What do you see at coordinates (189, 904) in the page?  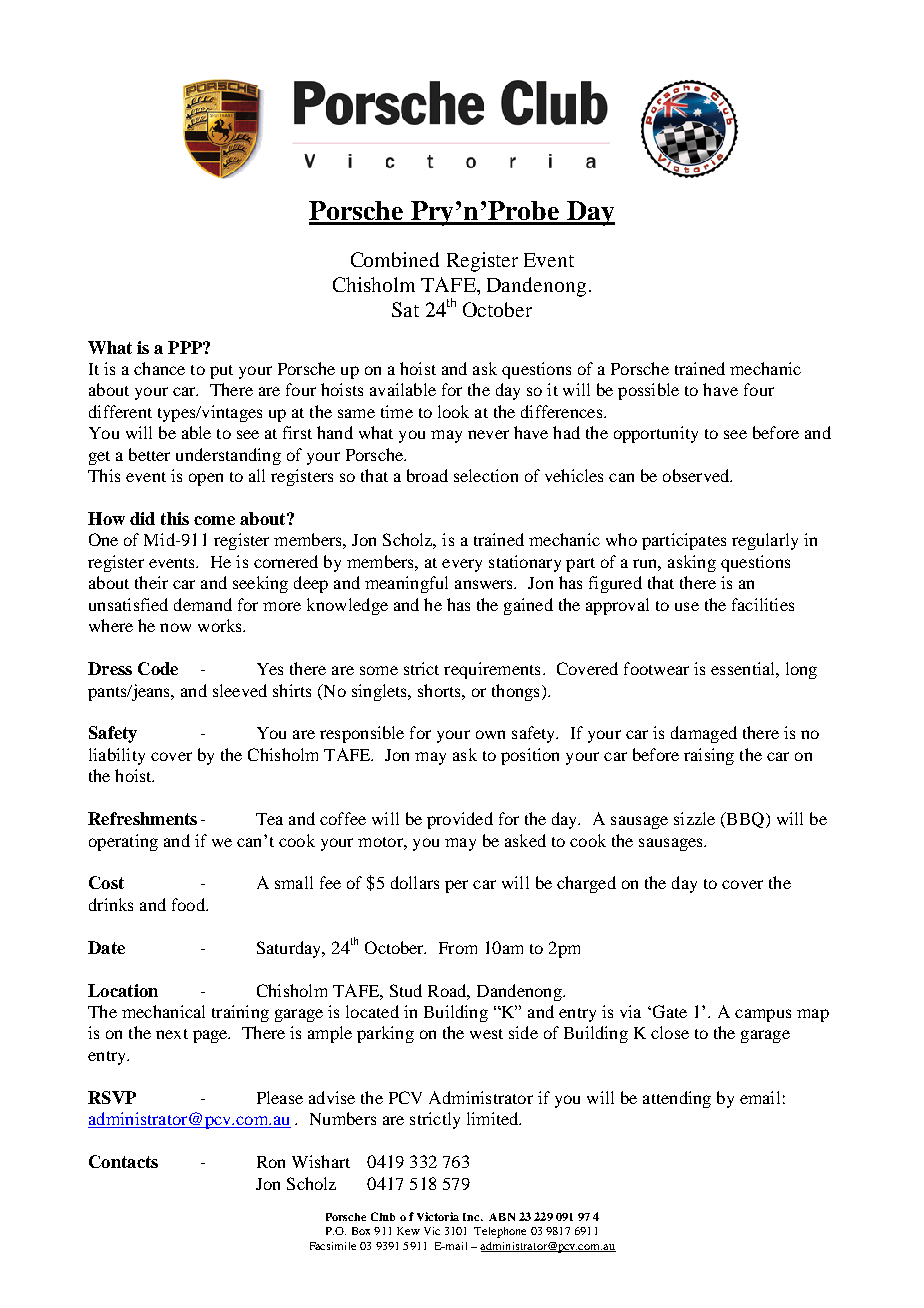 I see `food` at bounding box center [189, 904].
